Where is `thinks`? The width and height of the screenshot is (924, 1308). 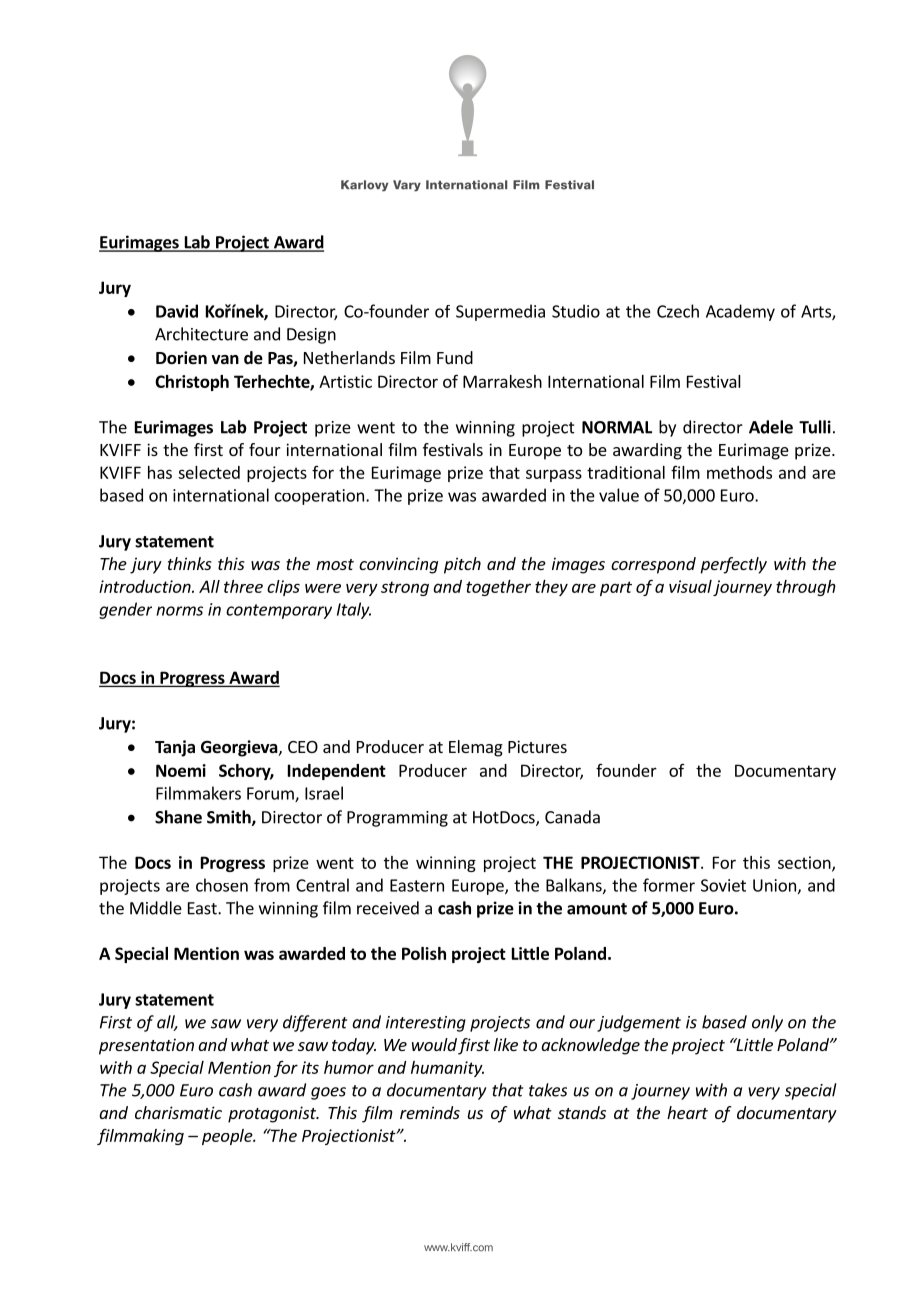
thinks is located at coordinates (190, 563).
